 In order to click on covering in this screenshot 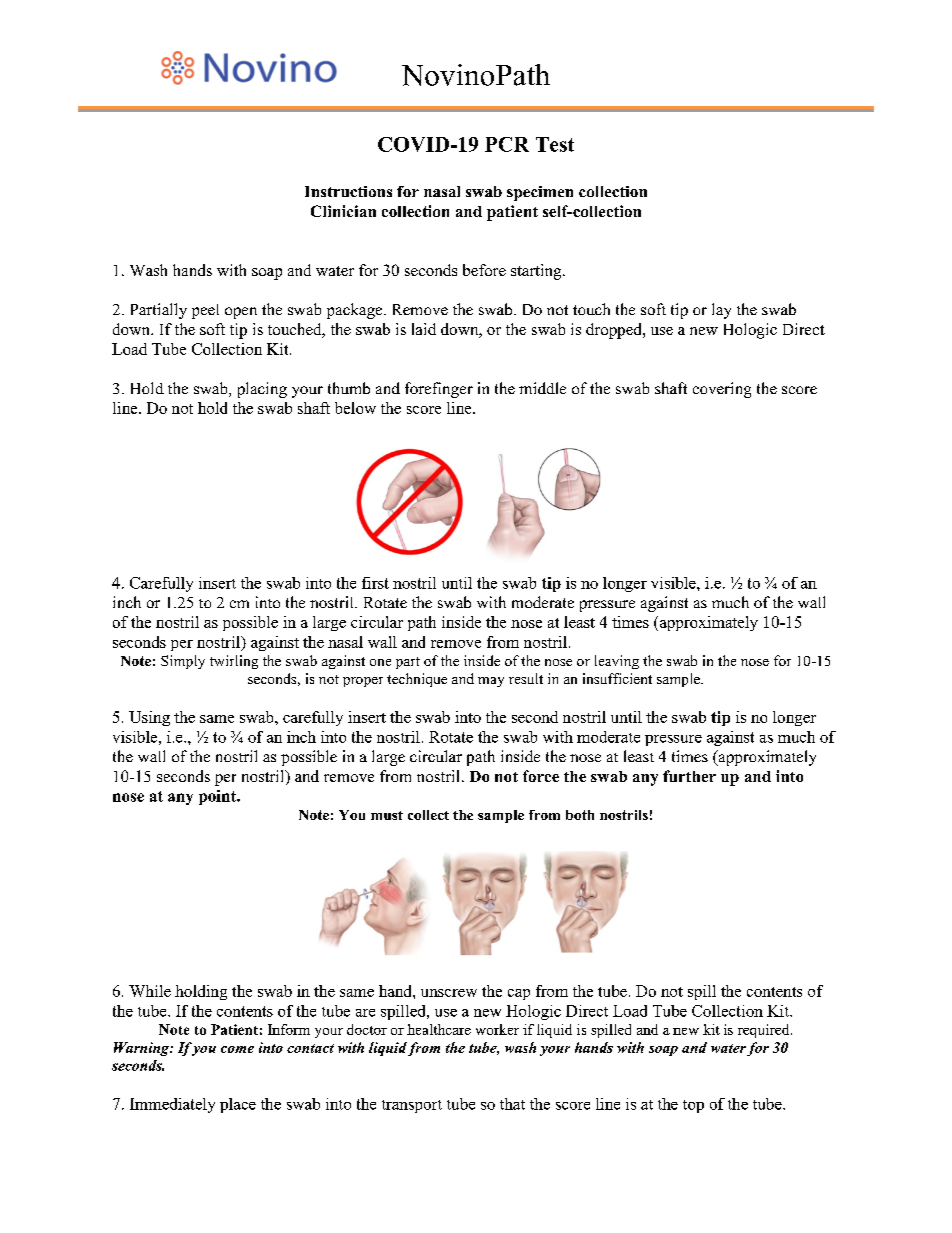, I will do `click(722, 390)`.
